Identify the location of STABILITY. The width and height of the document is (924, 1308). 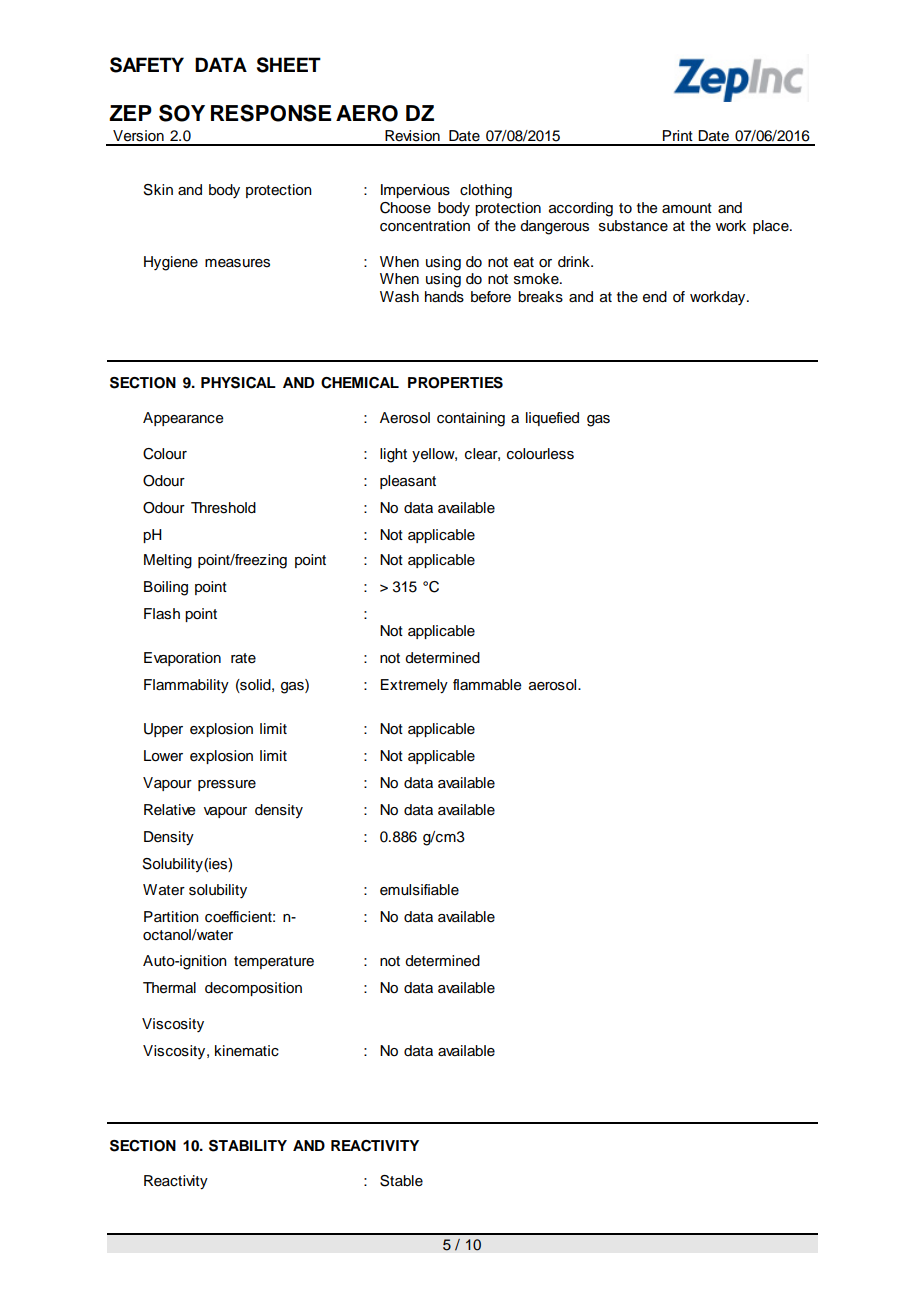
(248, 1146).
